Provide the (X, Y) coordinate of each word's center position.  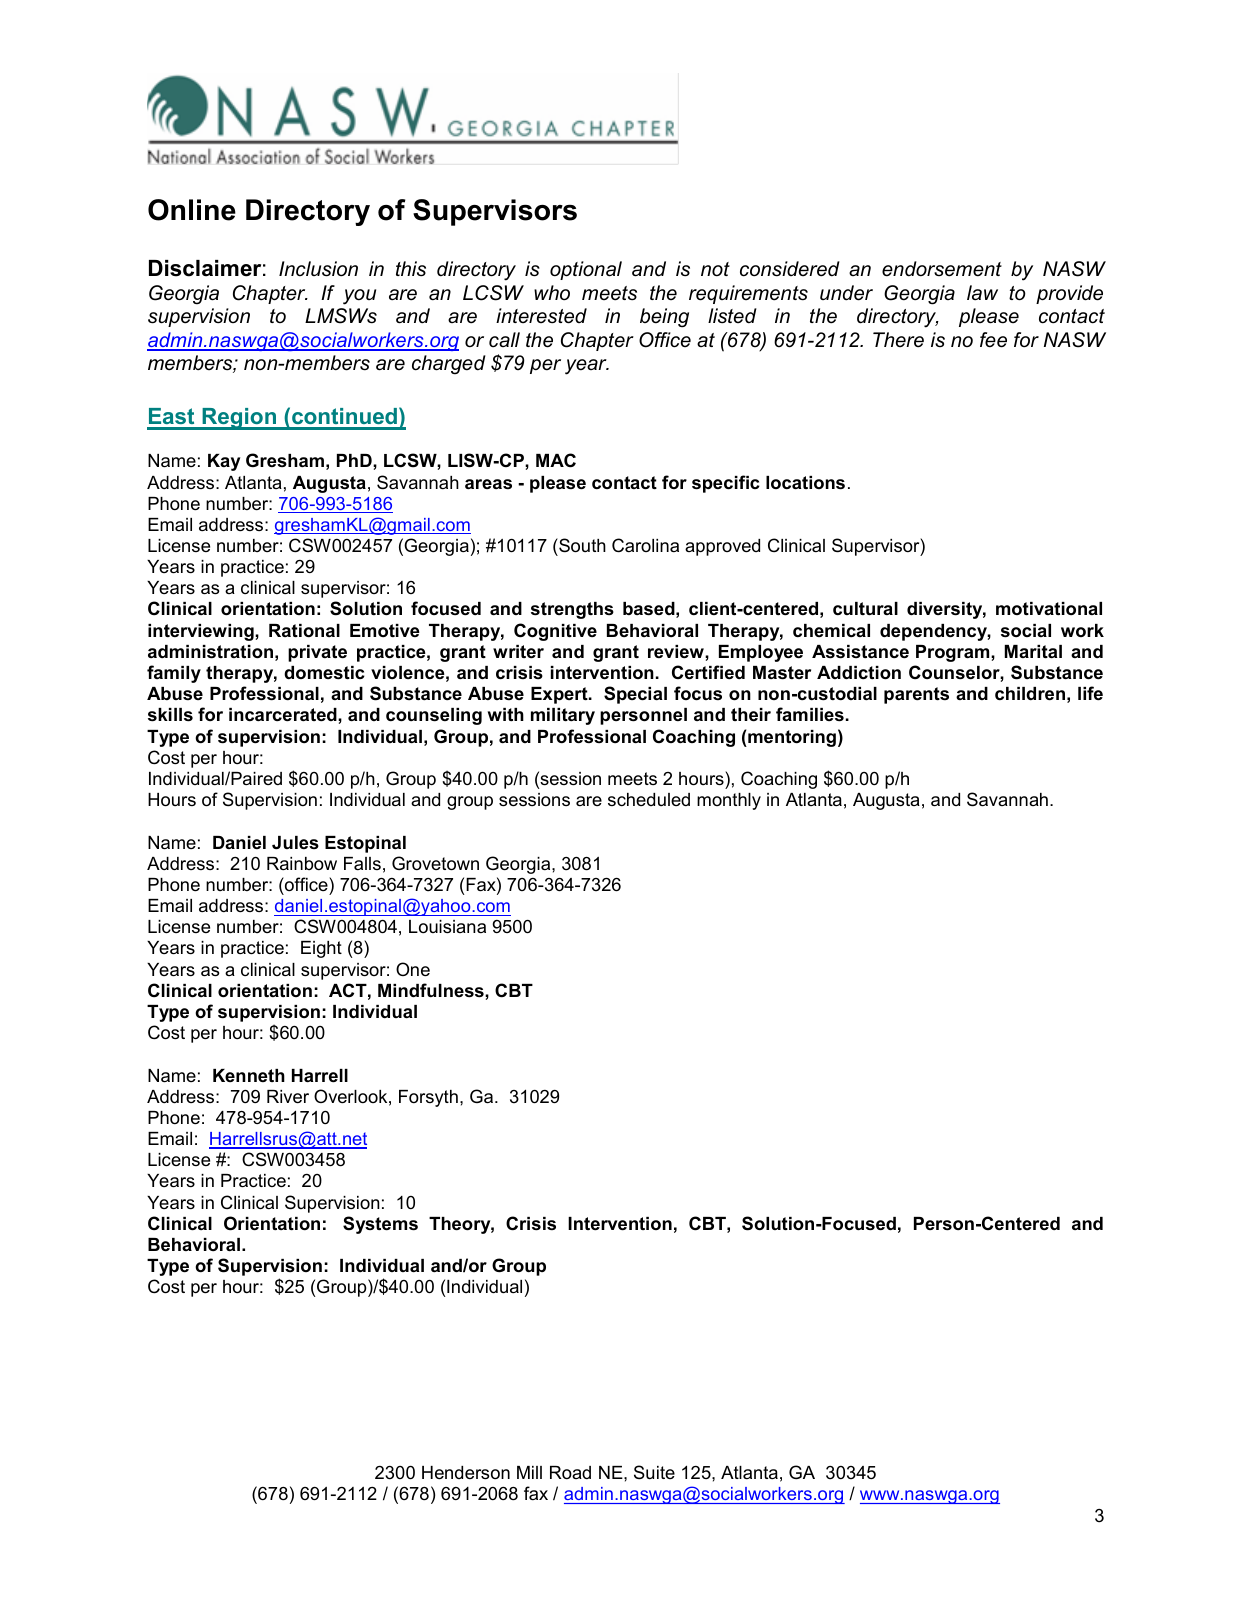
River (288, 1097)
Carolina (645, 545)
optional (586, 270)
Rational (304, 630)
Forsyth (428, 1098)
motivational (1049, 608)
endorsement (942, 269)
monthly (729, 801)
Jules (295, 843)
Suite (654, 1472)
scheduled (649, 799)
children (1030, 694)
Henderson (466, 1473)
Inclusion (318, 269)
